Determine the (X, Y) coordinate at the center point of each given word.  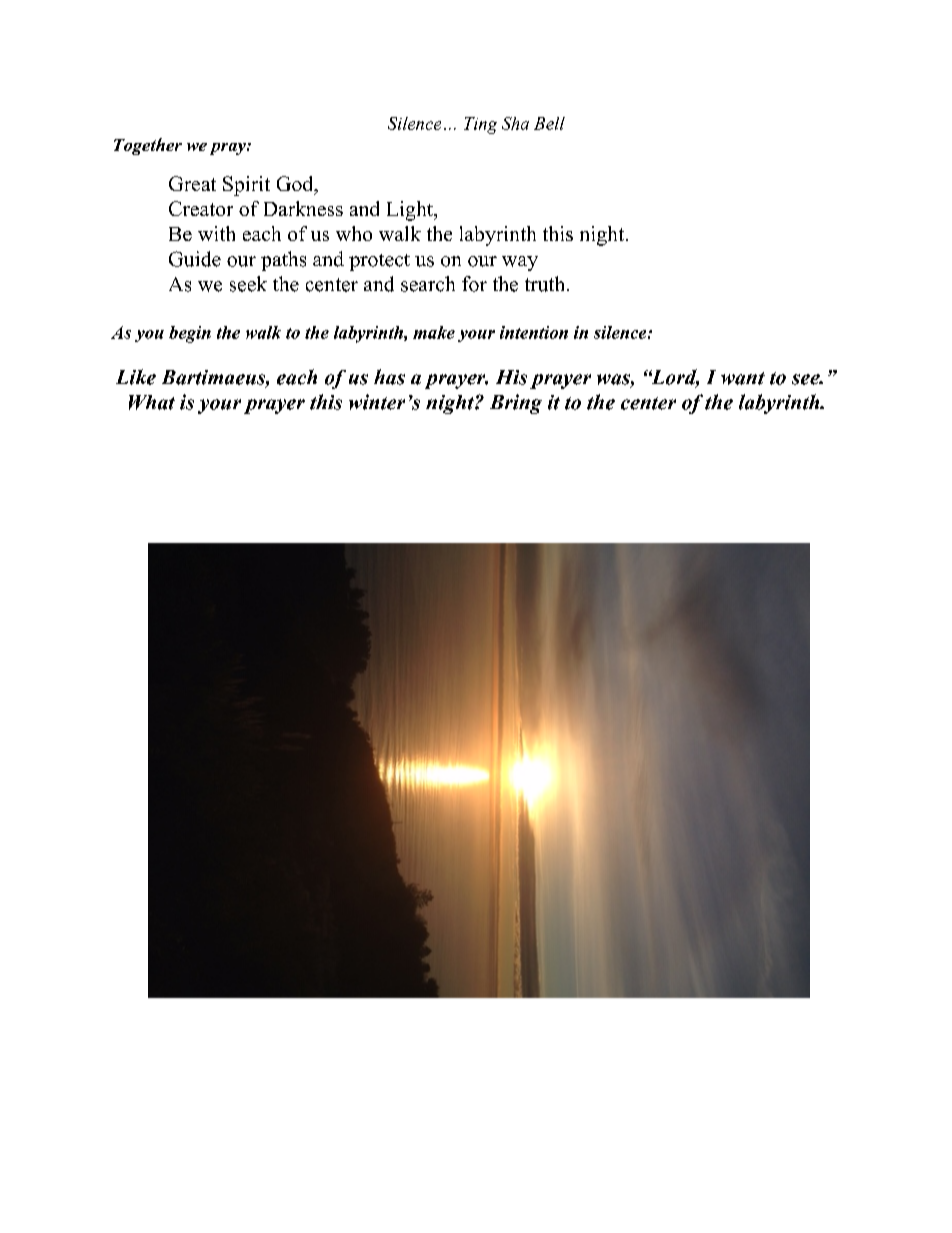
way (520, 263)
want (743, 378)
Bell (549, 123)
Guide (195, 259)
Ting (480, 125)
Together (148, 146)
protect (379, 262)
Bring (516, 404)
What (152, 402)
